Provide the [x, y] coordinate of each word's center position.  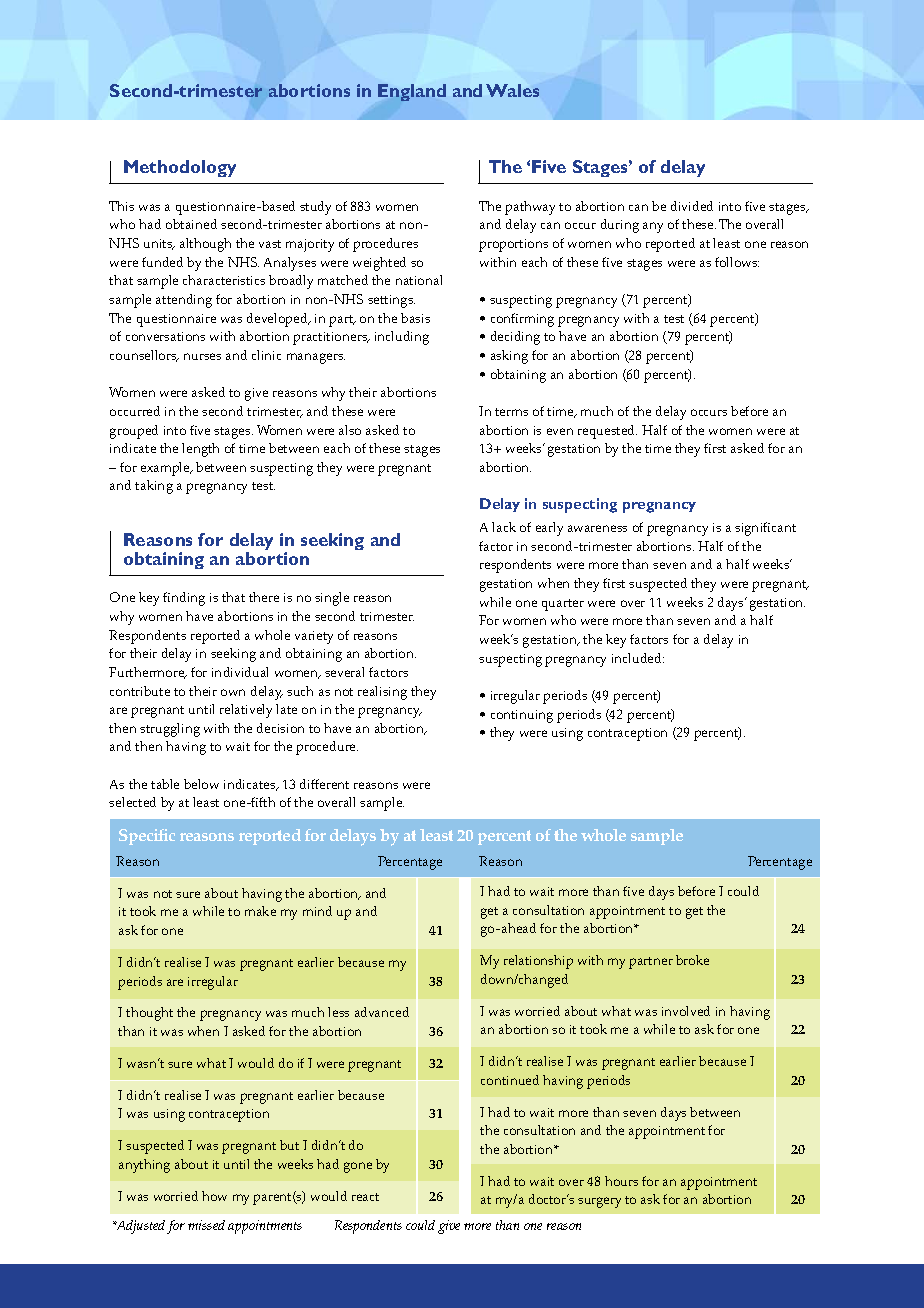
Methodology [180, 168]
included [638, 658]
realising [382, 693]
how [214, 1196]
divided [692, 206]
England [412, 92]
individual [240, 672]
